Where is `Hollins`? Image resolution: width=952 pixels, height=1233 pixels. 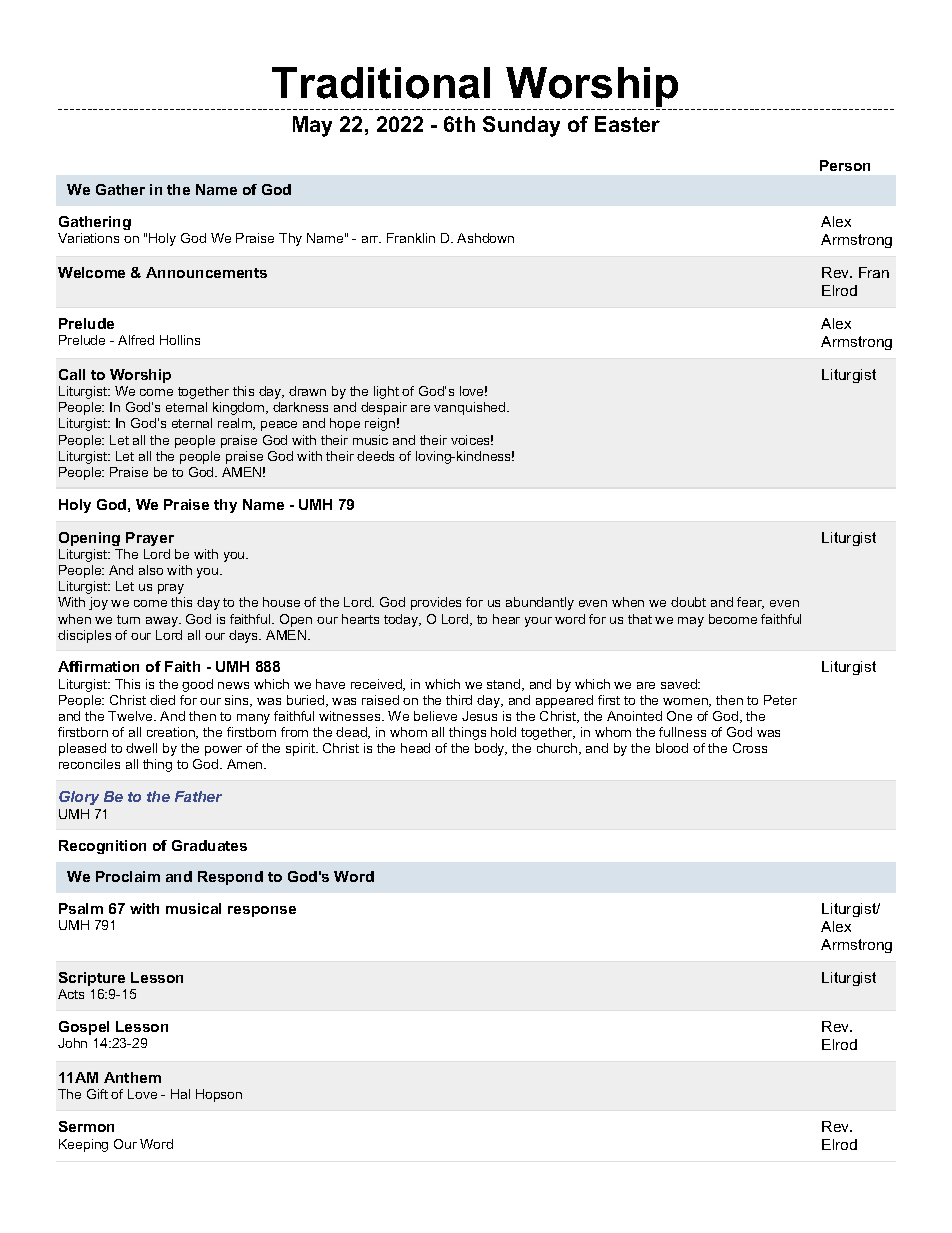
Hollins is located at coordinates (180, 340).
